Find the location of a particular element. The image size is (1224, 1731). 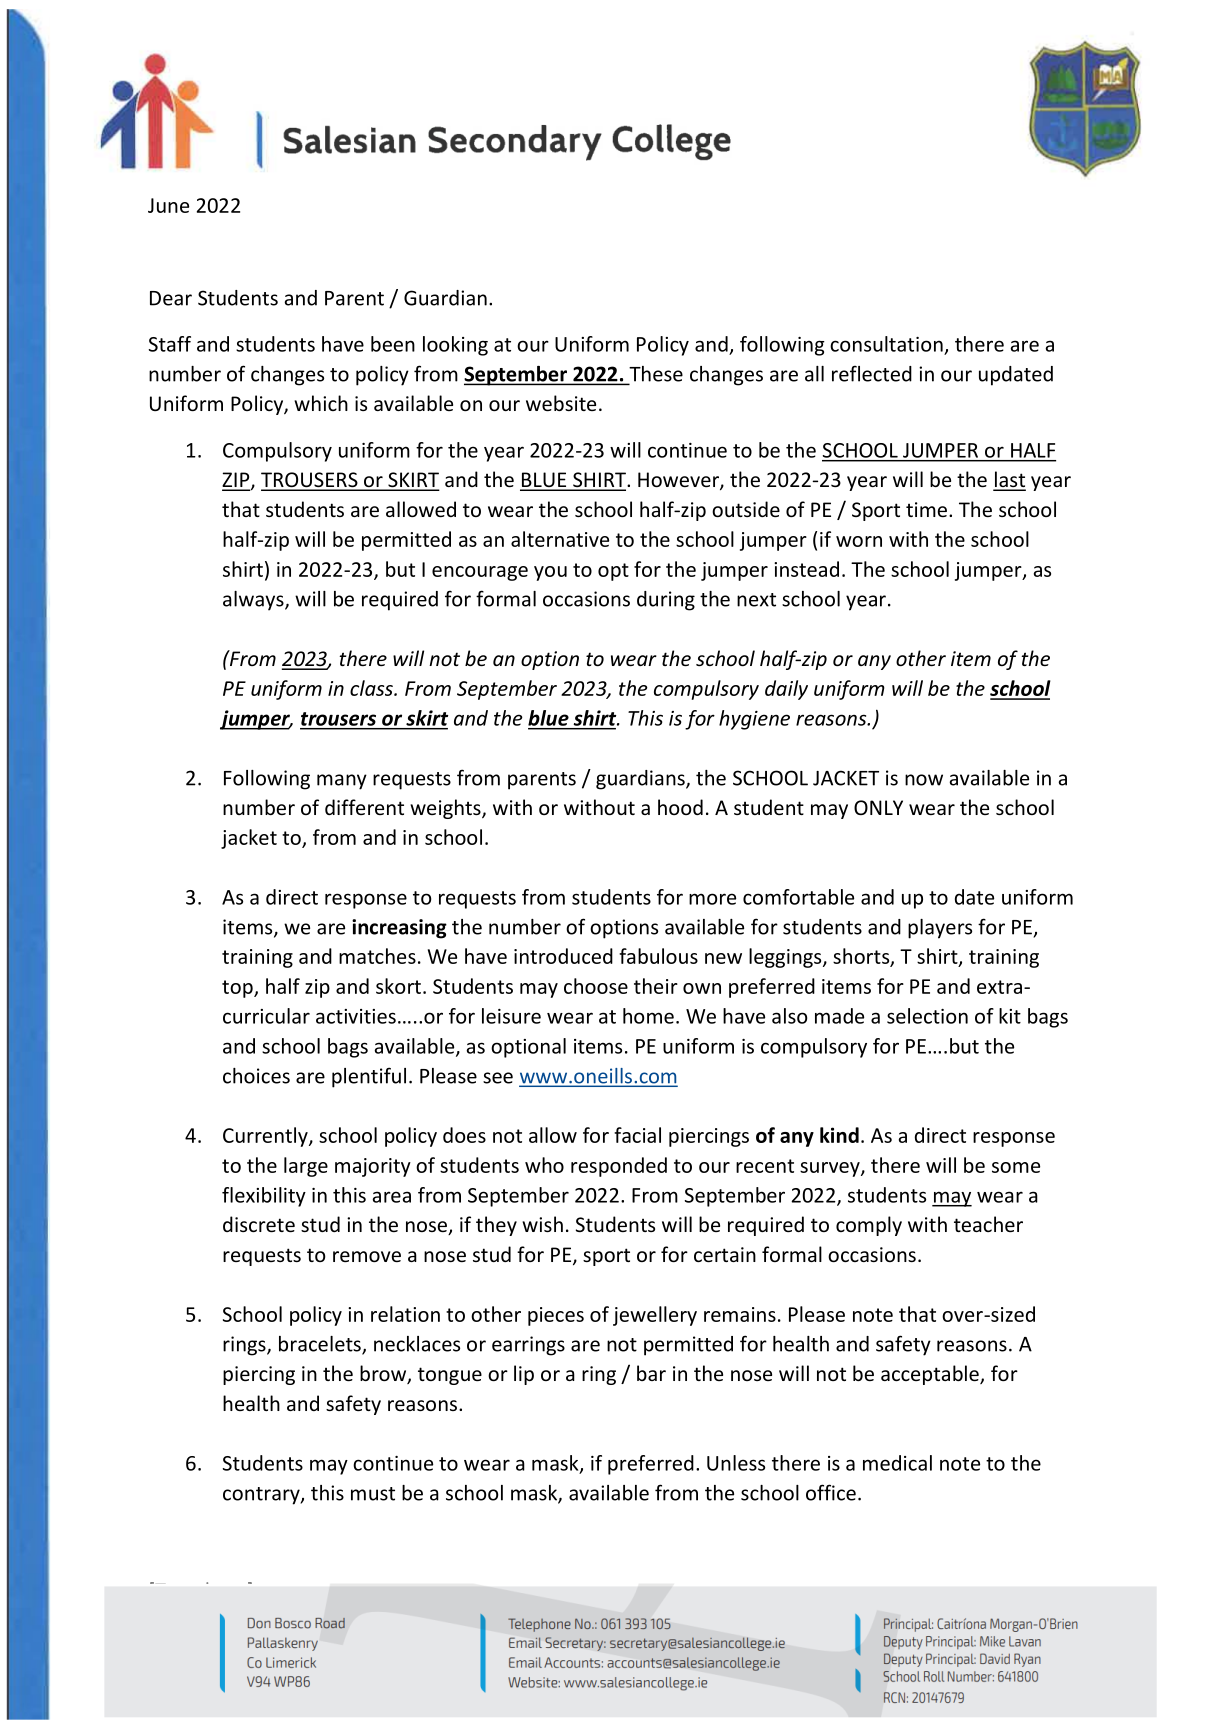

These is located at coordinates (655, 375).
